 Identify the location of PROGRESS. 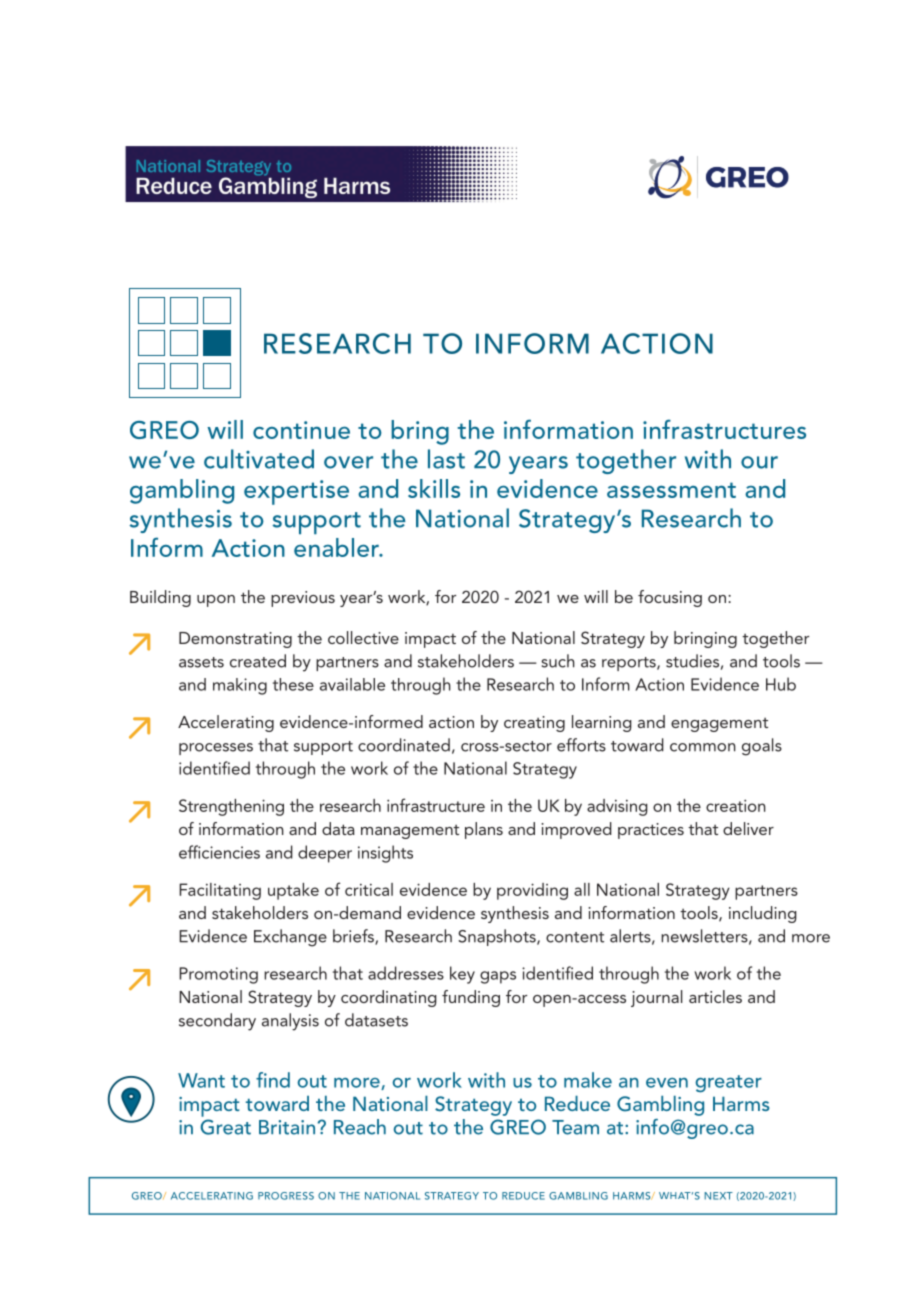
(286, 1196).
